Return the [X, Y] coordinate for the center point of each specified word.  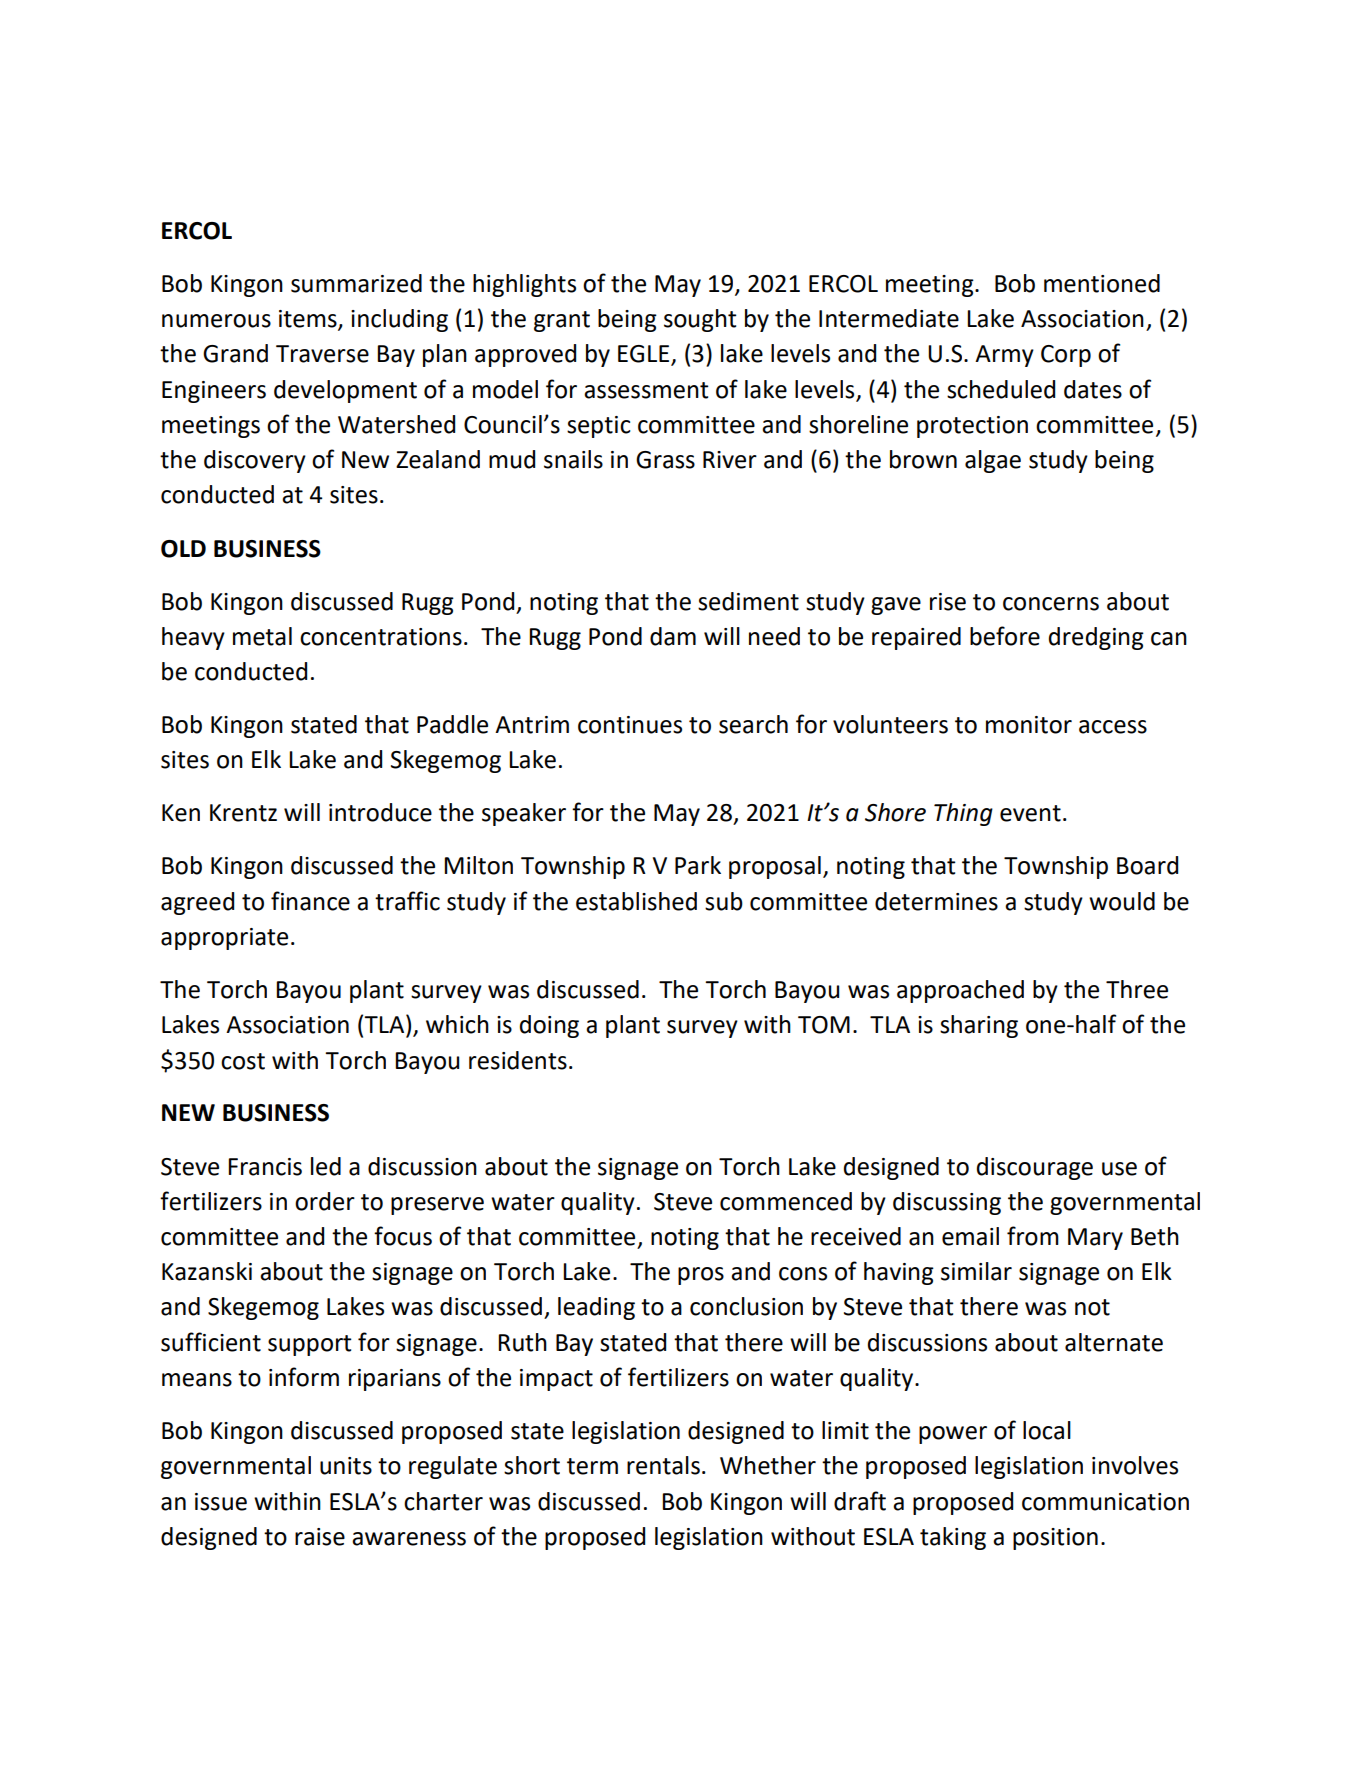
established [636, 901]
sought [700, 320]
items [309, 320]
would [1122, 901]
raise [320, 1537]
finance [310, 901]
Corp [1066, 356]
